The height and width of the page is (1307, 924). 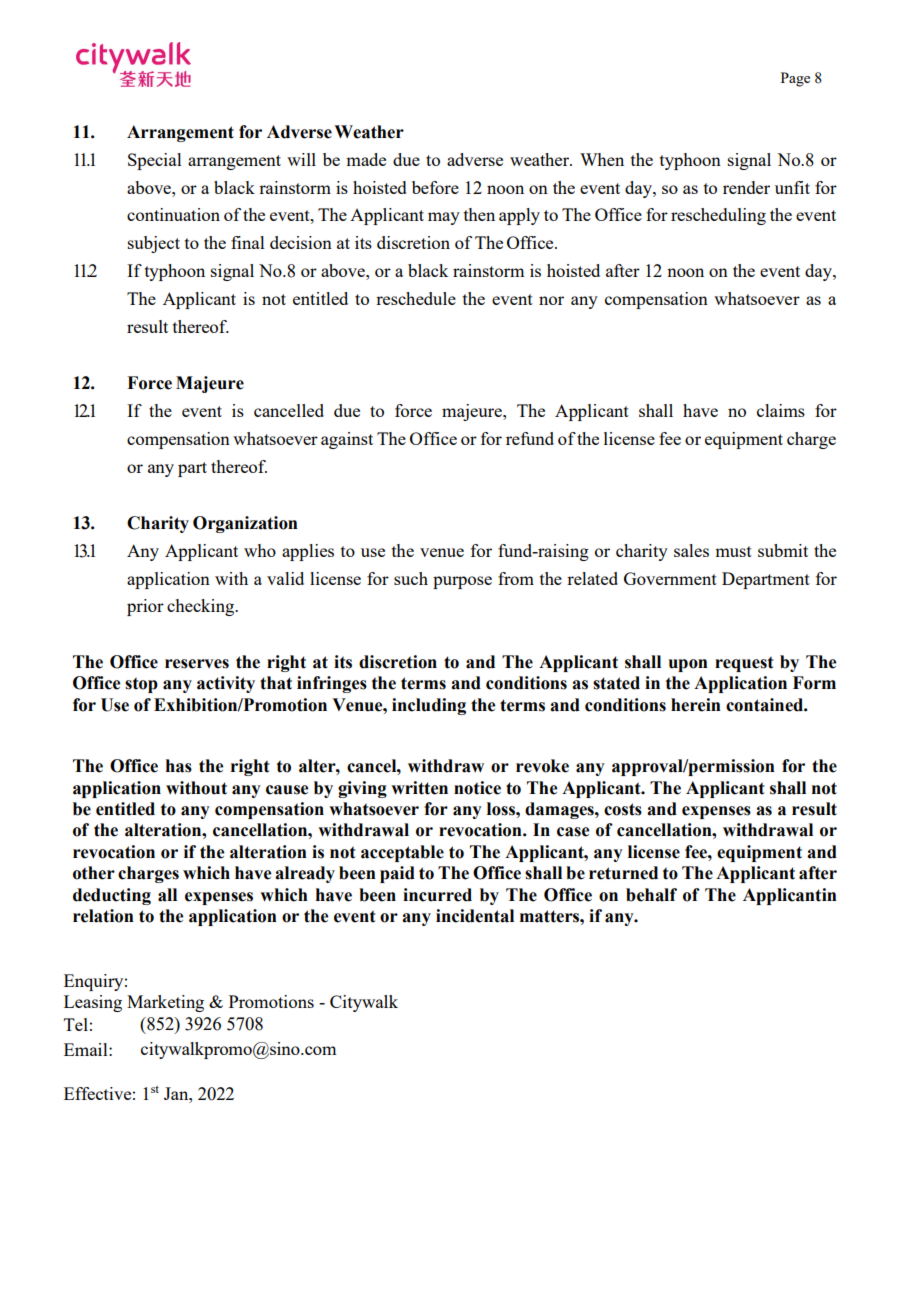 I want to click on made, so click(x=366, y=159).
